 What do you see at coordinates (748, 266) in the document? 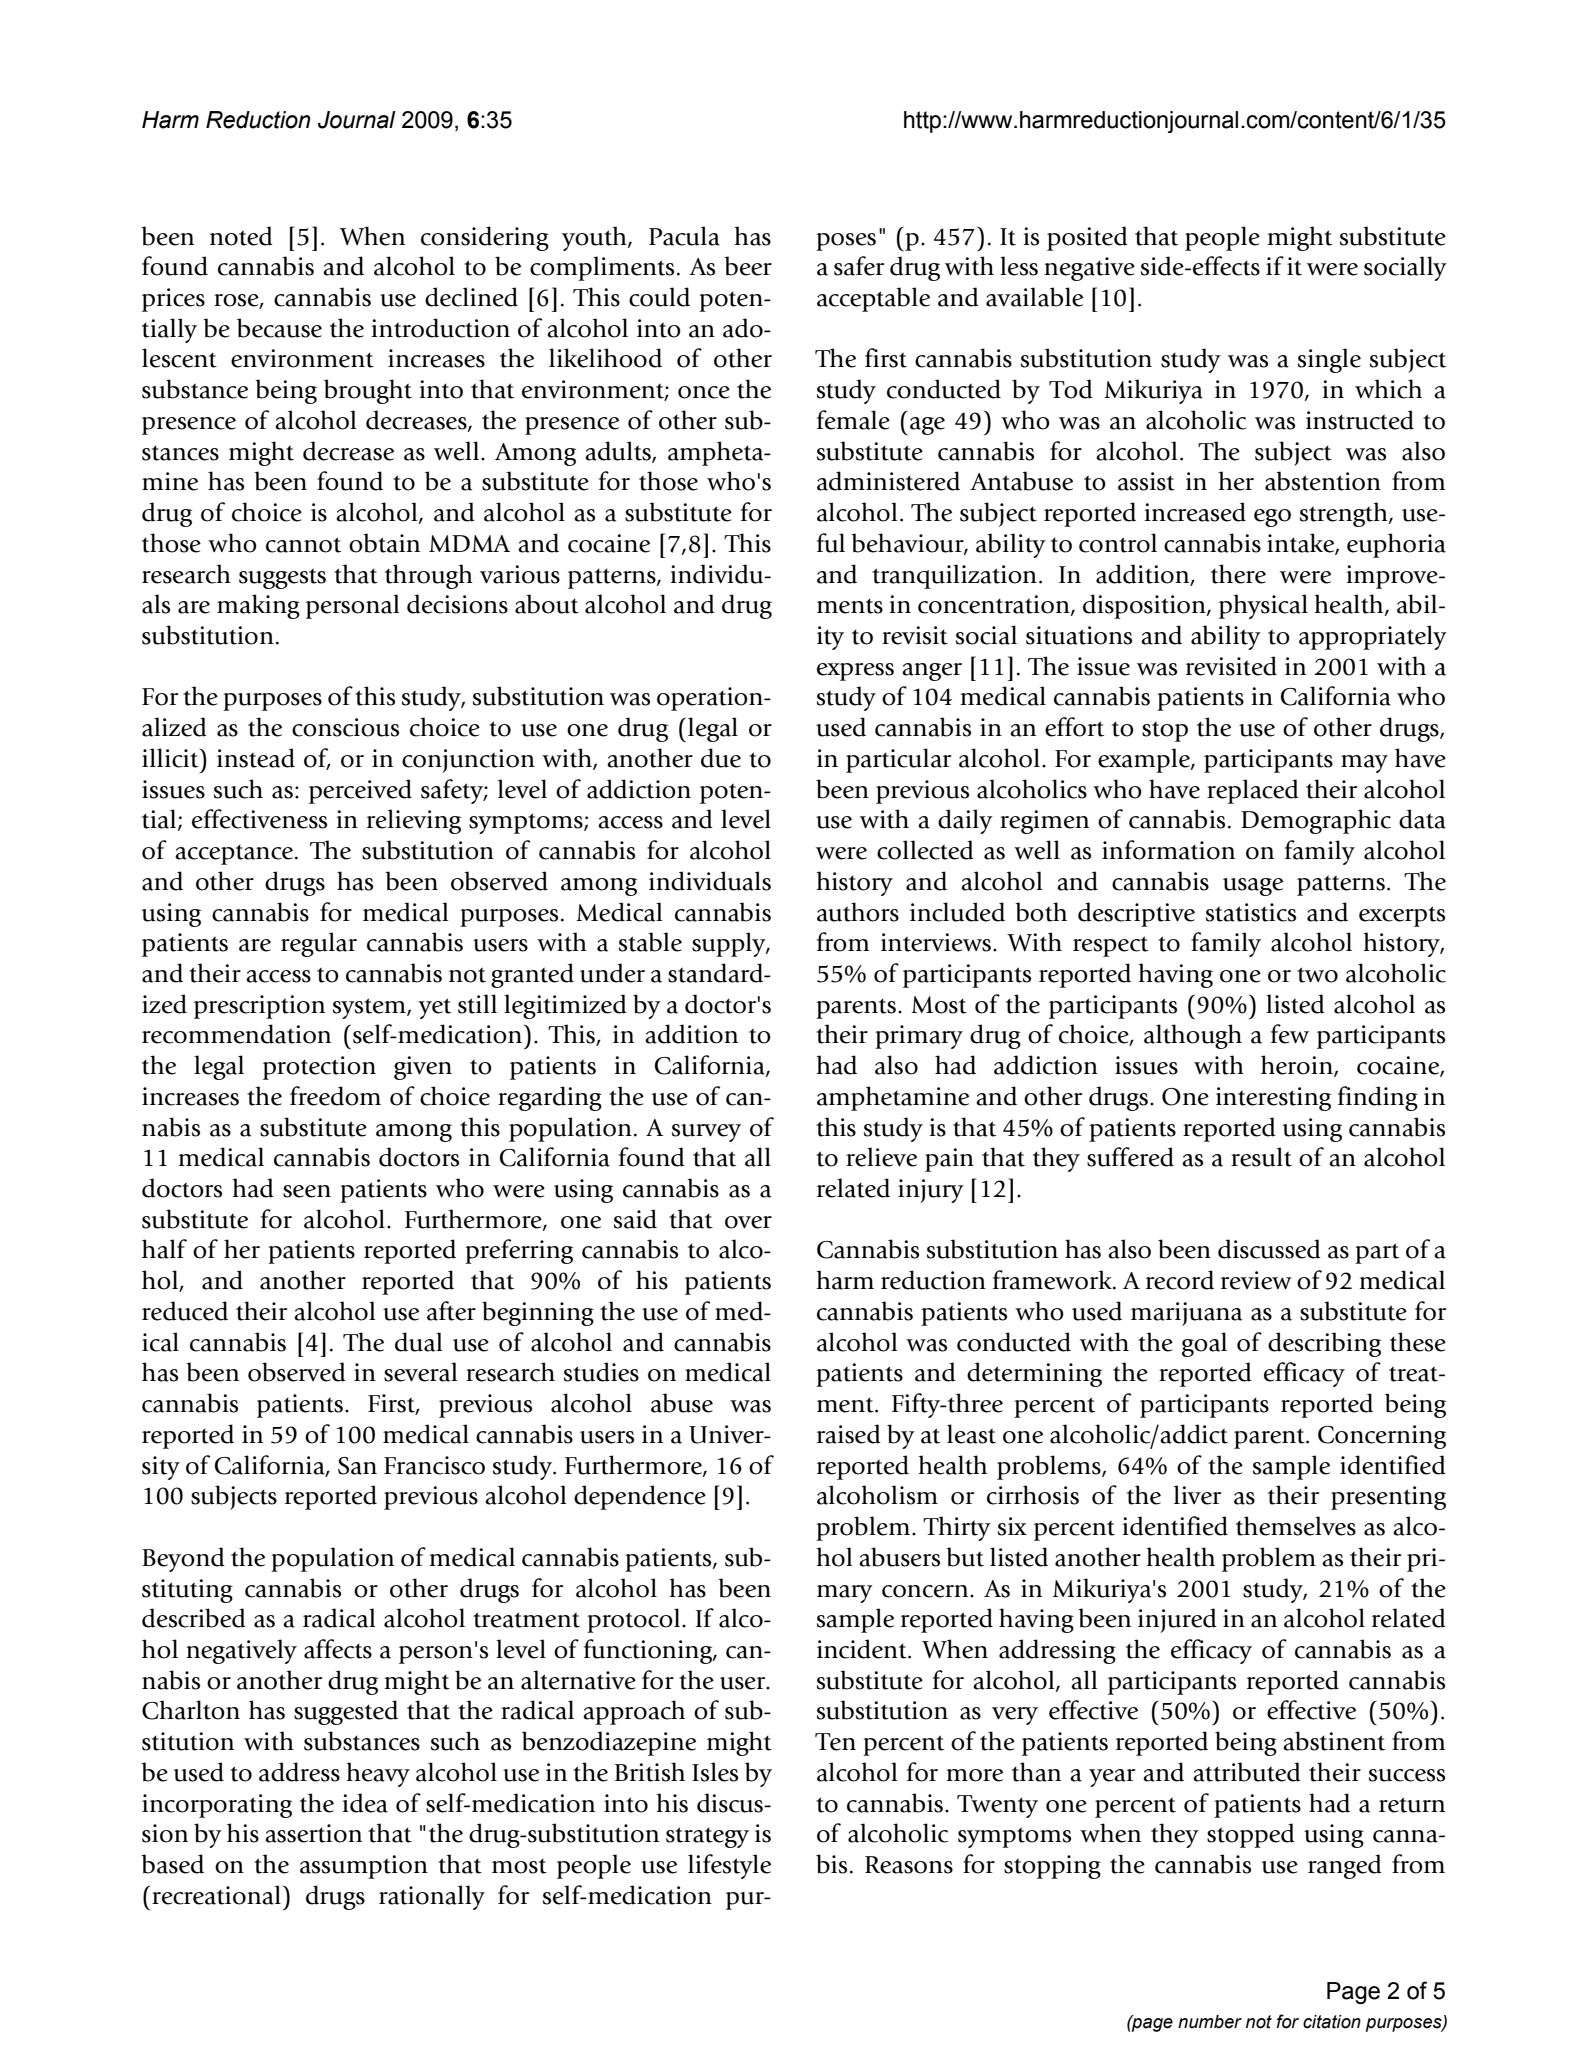
I see `beer` at bounding box center [748, 266].
